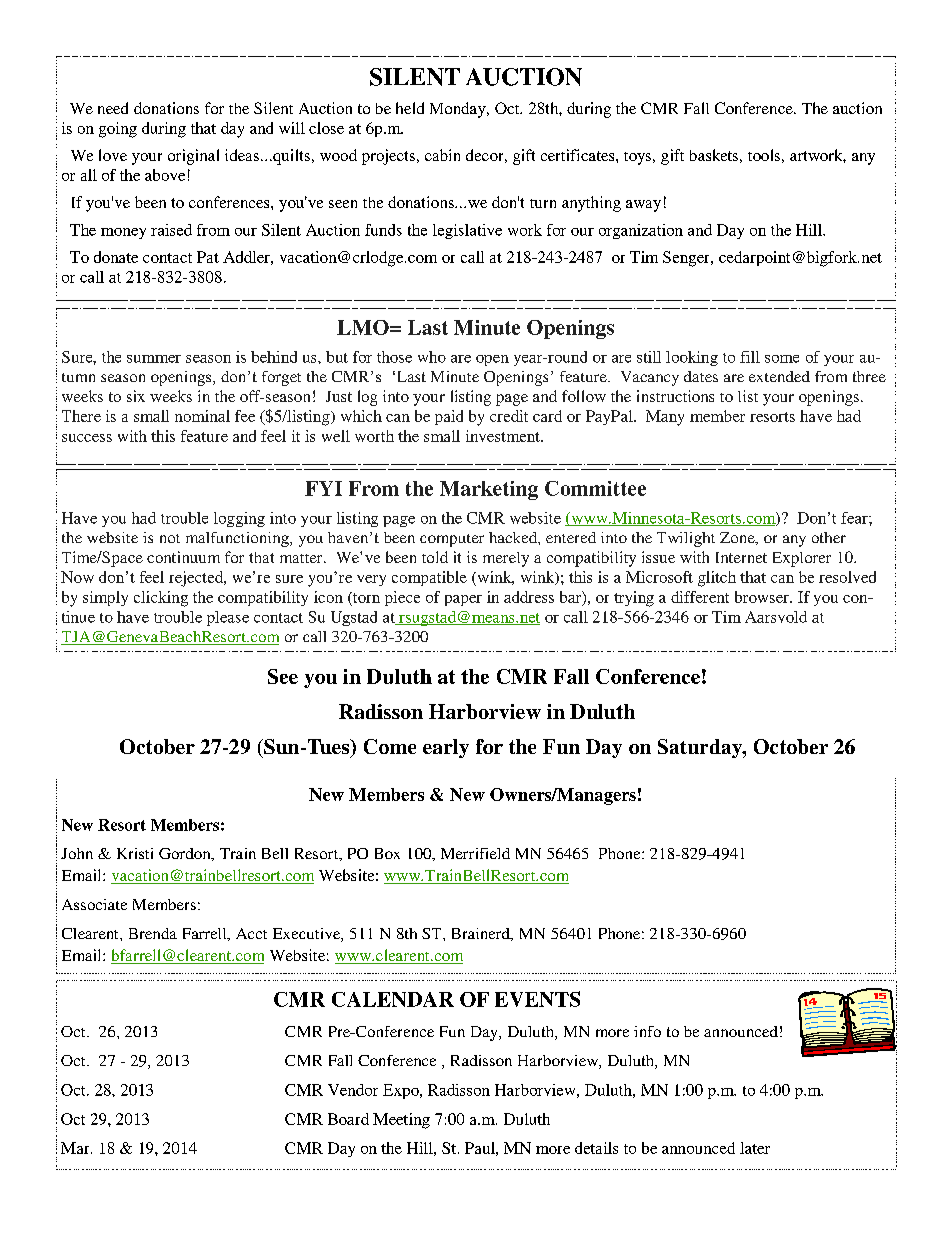 The width and height of the image is (952, 1233). Describe the element at coordinates (459, 110) in the image. I see `Monday` at that location.
